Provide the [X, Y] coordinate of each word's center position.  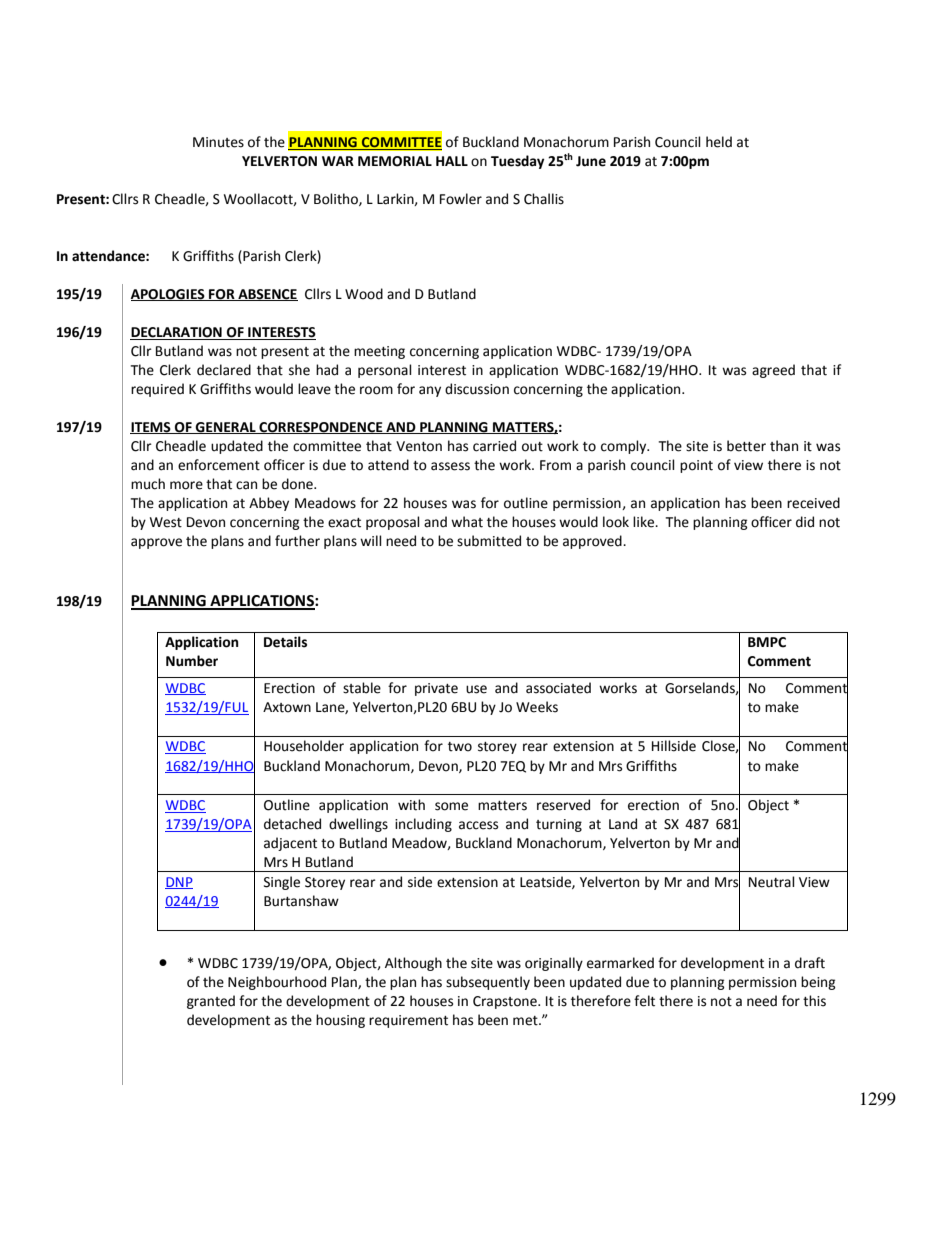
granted [211, 1002]
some [451, 806]
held [719, 142]
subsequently [488, 983]
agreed [773, 371]
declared [224, 370]
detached [292, 824]
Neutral [772, 882]
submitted [489, 541]
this [814, 1001]
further [297, 541]
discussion [477, 389]
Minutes [218, 142]
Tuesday [518, 162]
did [805, 522]
